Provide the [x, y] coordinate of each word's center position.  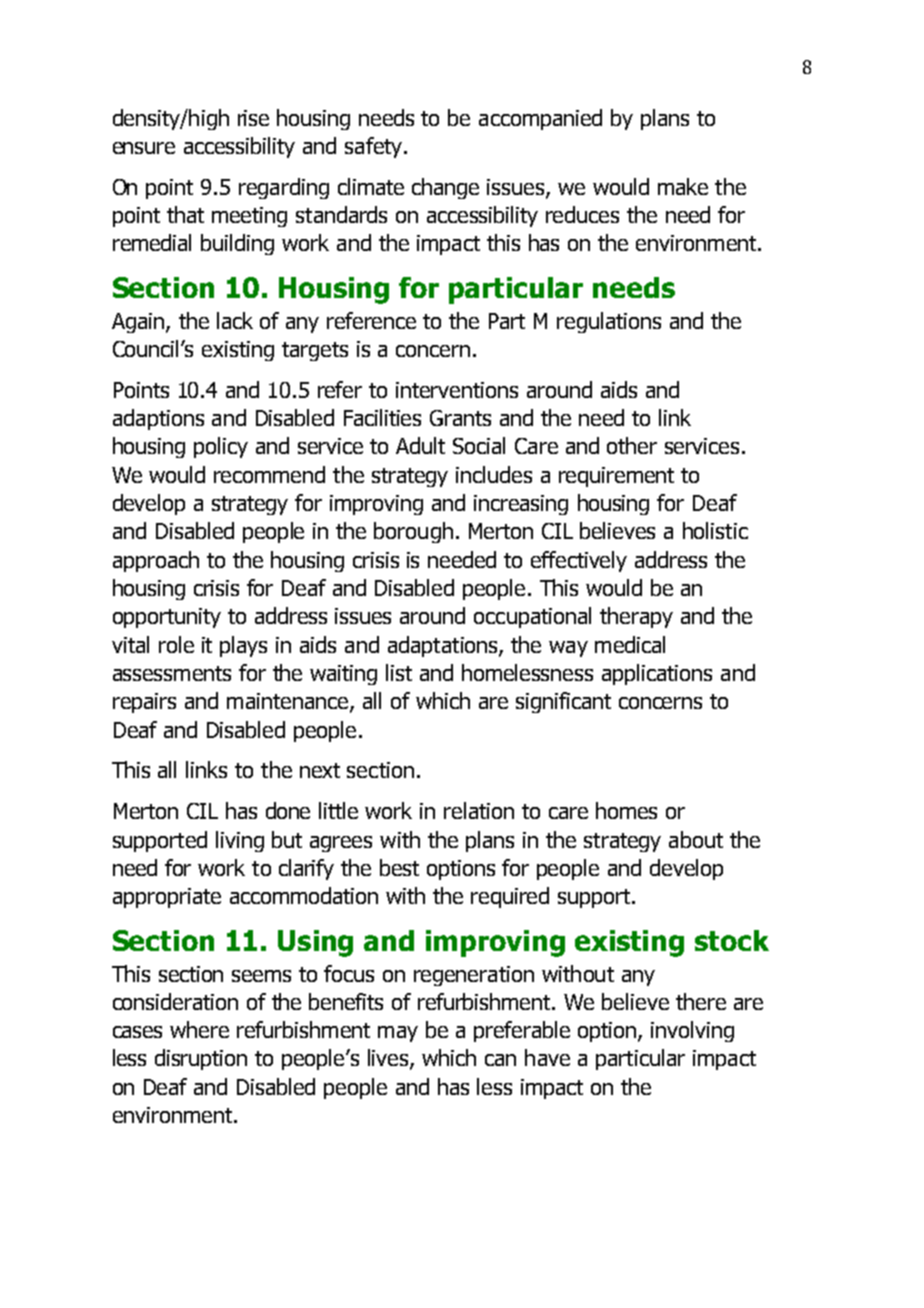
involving [692, 1031]
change [445, 188]
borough [413, 532]
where [199, 1029]
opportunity [167, 618]
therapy [636, 617]
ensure [144, 148]
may [398, 1034]
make [683, 186]
